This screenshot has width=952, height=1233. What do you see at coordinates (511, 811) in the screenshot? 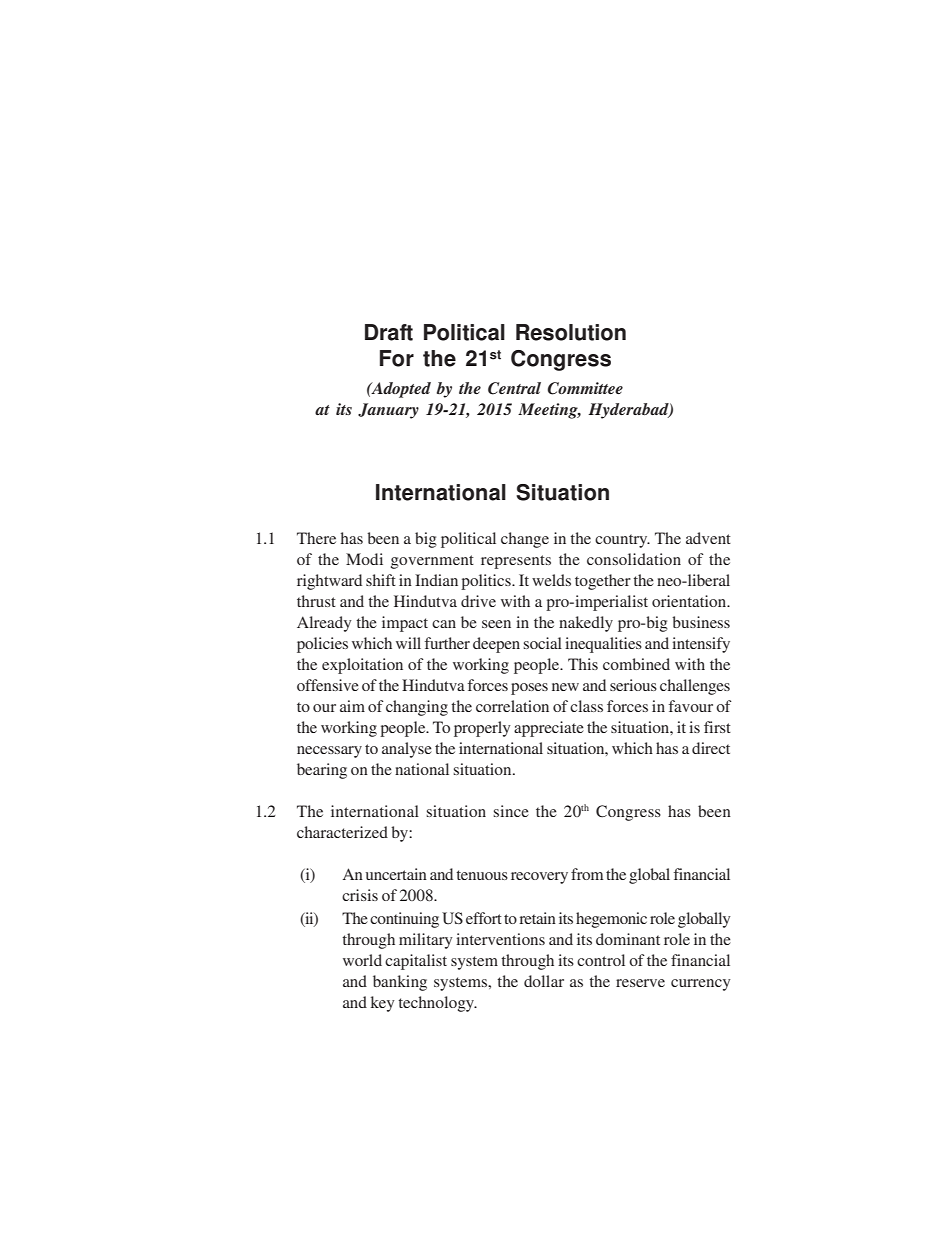
I see `since` at bounding box center [511, 811].
